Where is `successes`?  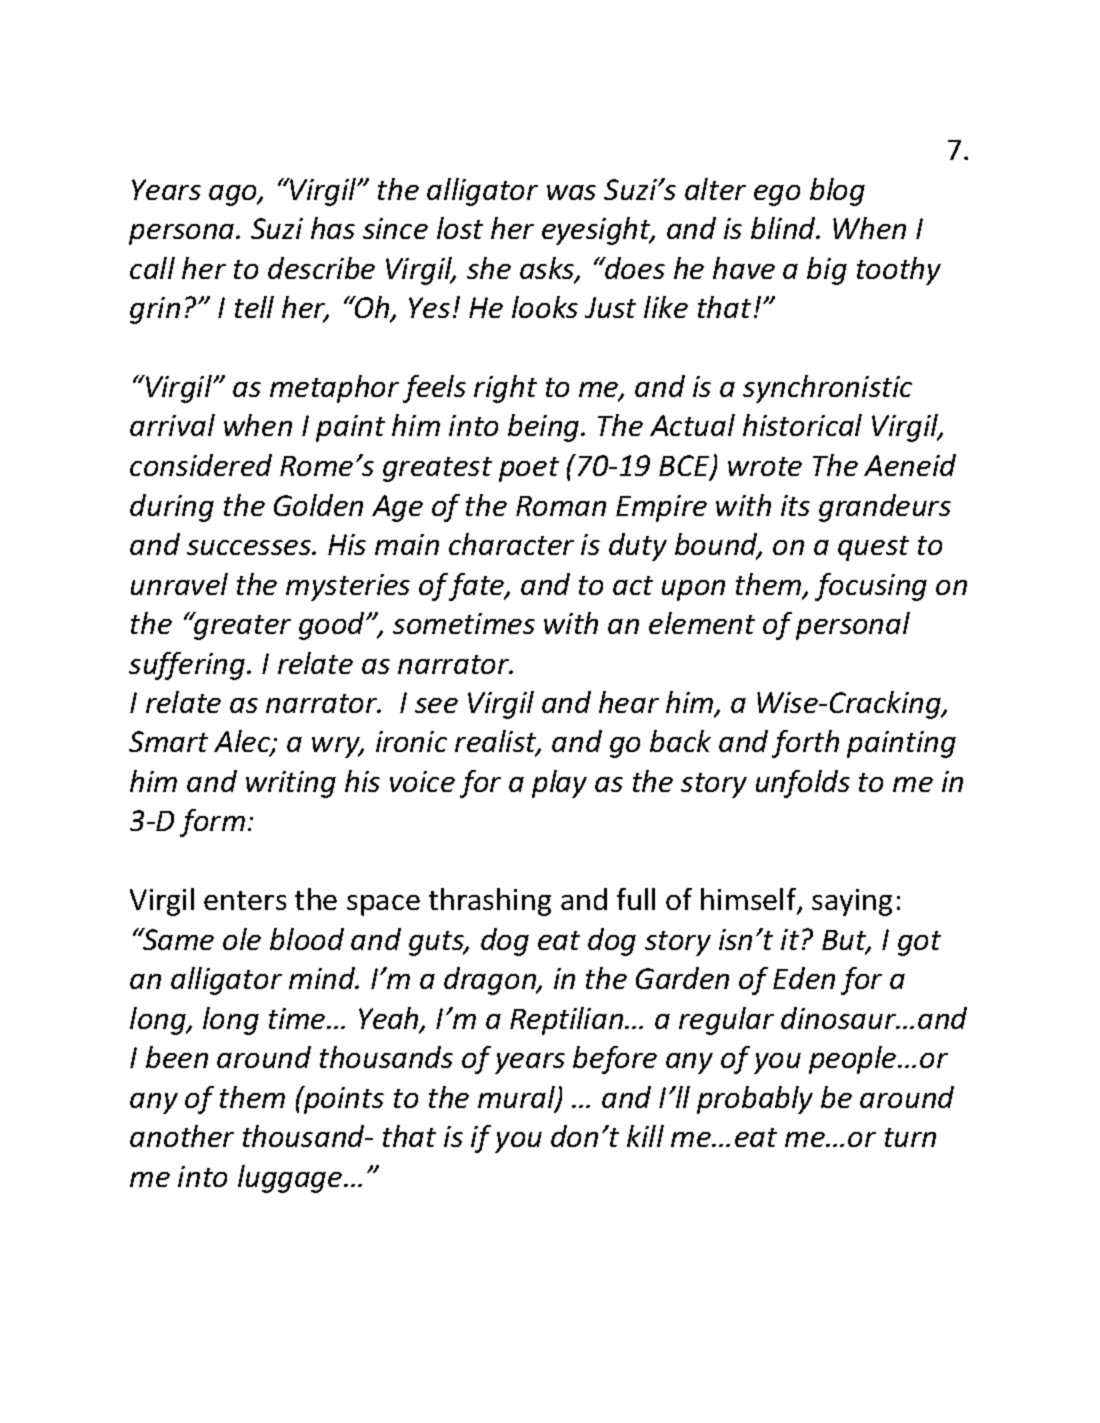 successes is located at coordinates (250, 547).
